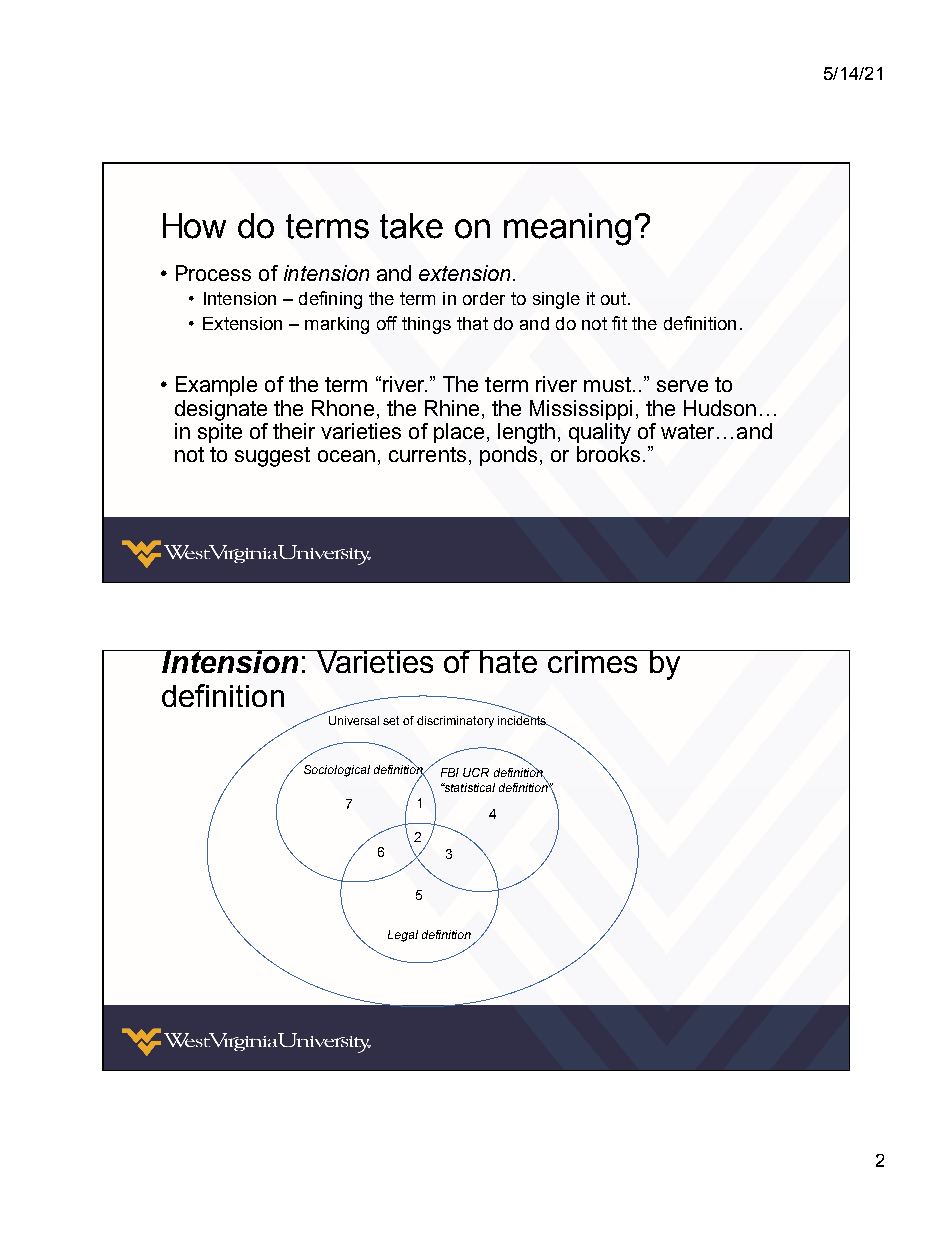 This screenshot has width=952, height=1233. What do you see at coordinates (523, 719) in the screenshot?
I see `incidents` at bounding box center [523, 719].
